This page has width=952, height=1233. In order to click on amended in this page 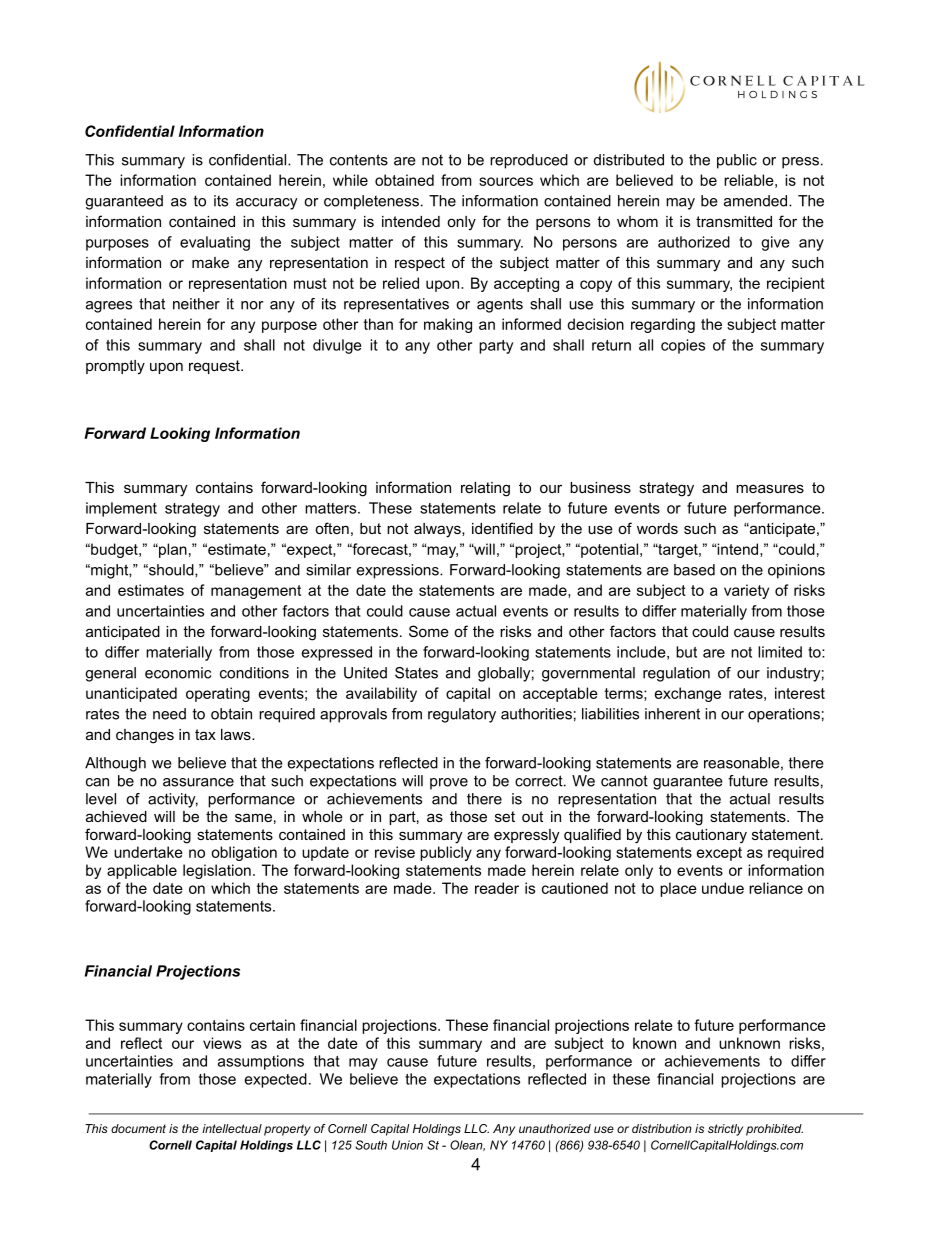, I will do `click(755, 201)`.
